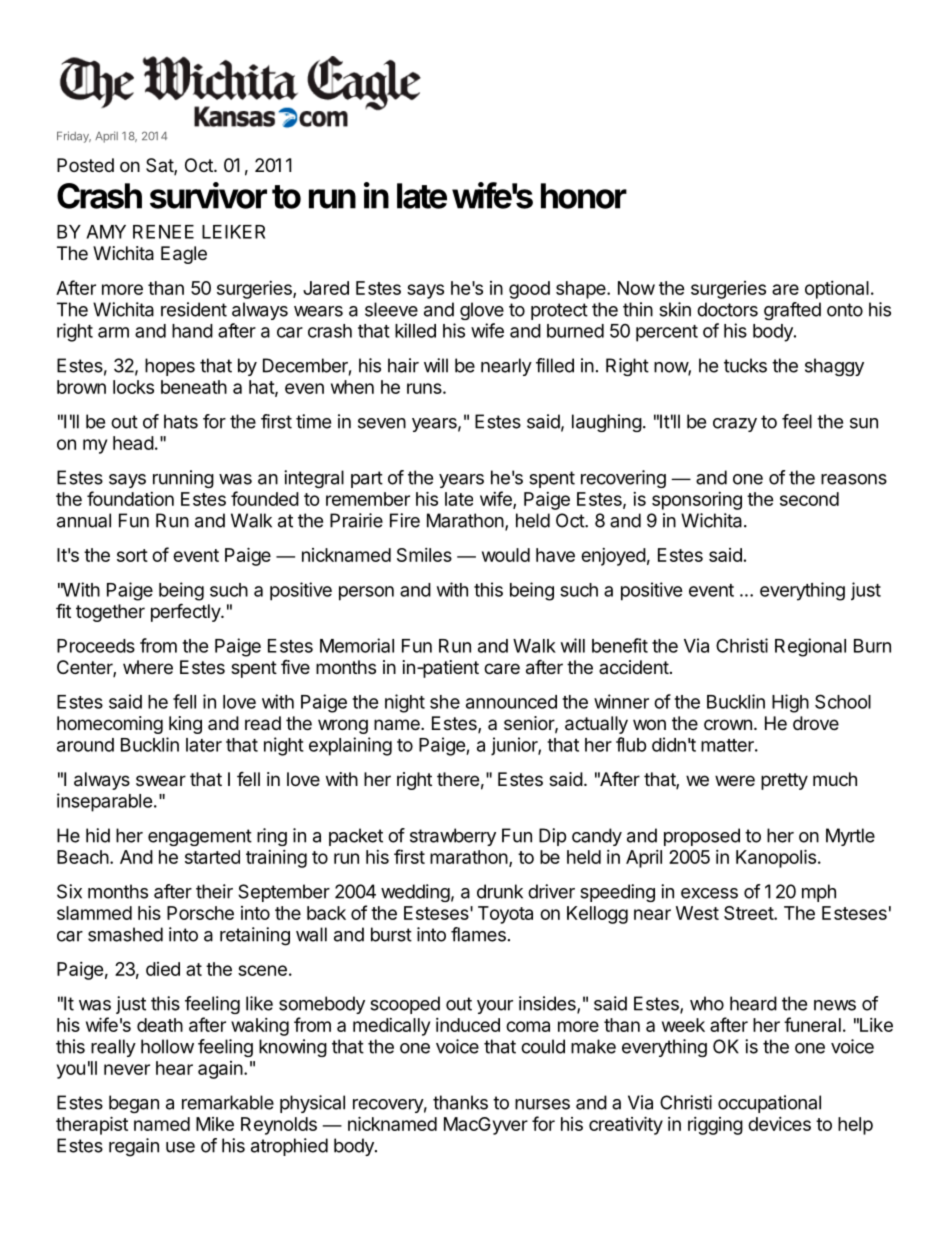 The height and width of the document is (1233, 952). Describe the element at coordinates (779, 1124) in the document. I see `devices` at that location.
